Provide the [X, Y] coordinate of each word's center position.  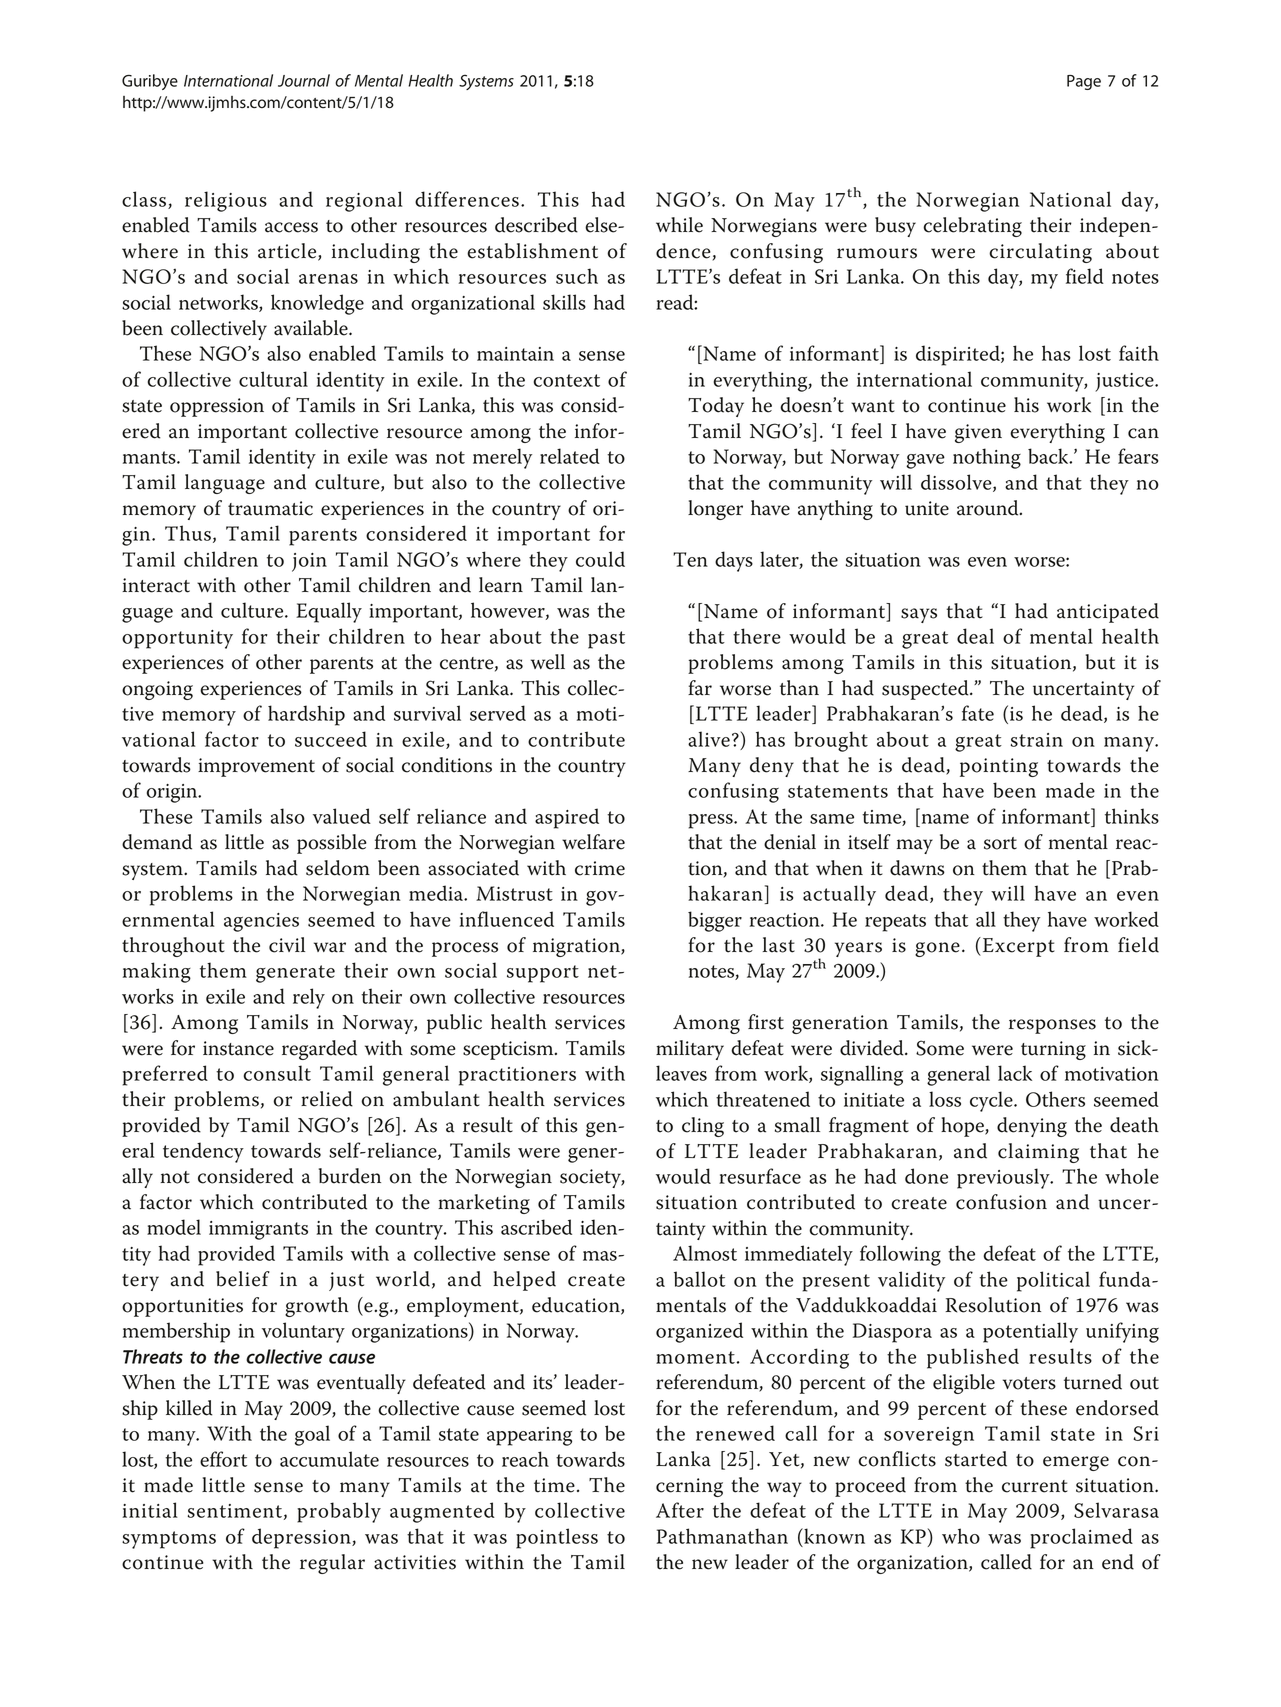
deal [975, 636]
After [680, 1510]
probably [339, 1512]
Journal [304, 80]
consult [277, 1073]
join [309, 562]
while [679, 225]
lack [1015, 1073]
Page [1084, 82]
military [690, 1050]
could [600, 559]
